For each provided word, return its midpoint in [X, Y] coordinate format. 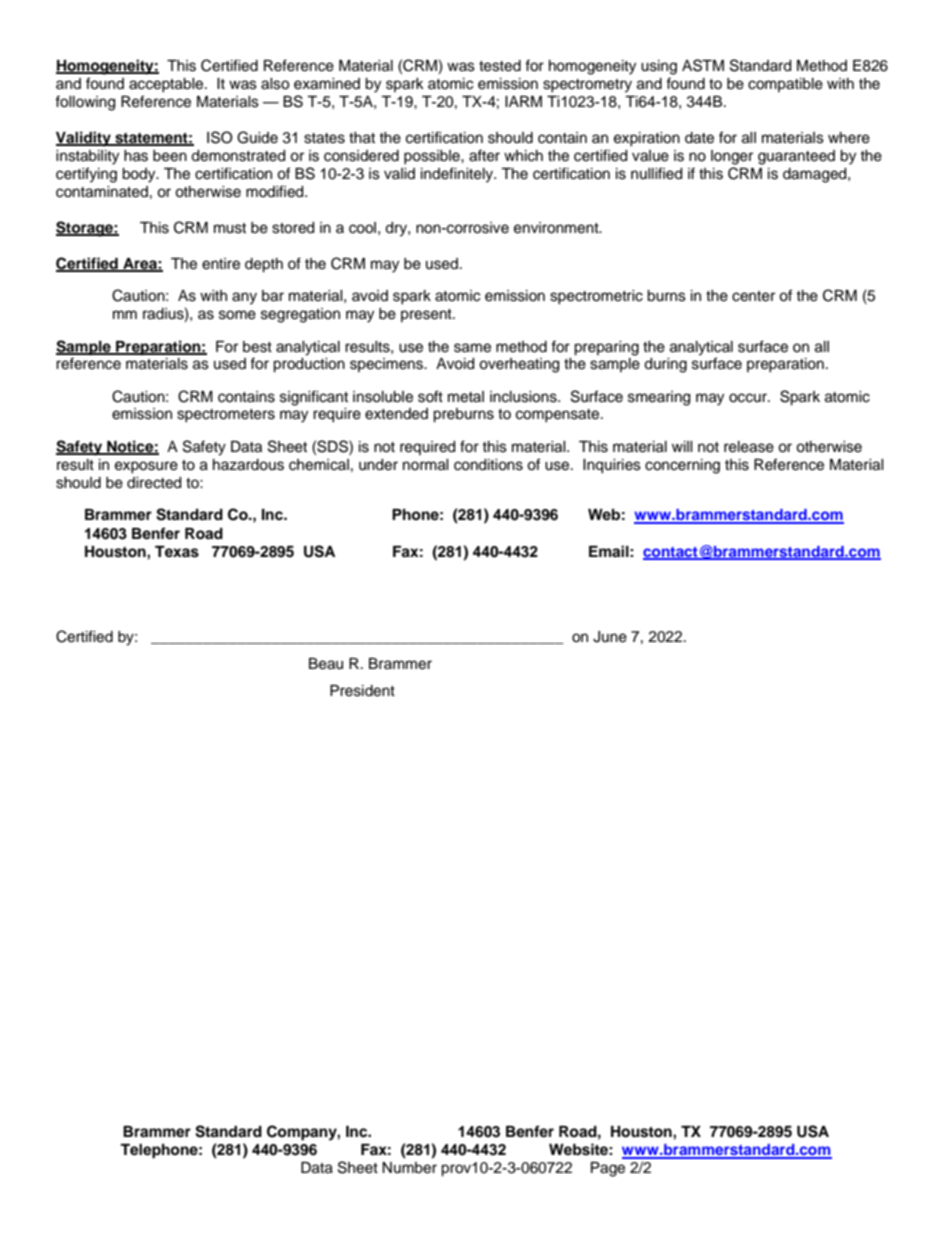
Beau [326, 664]
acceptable [167, 85]
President [362, 691]
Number [409, 1168]
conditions [488, 465]
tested [500, 66]
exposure [146, 467]
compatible [785, 85]
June [610, 637]
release [749, 447]
